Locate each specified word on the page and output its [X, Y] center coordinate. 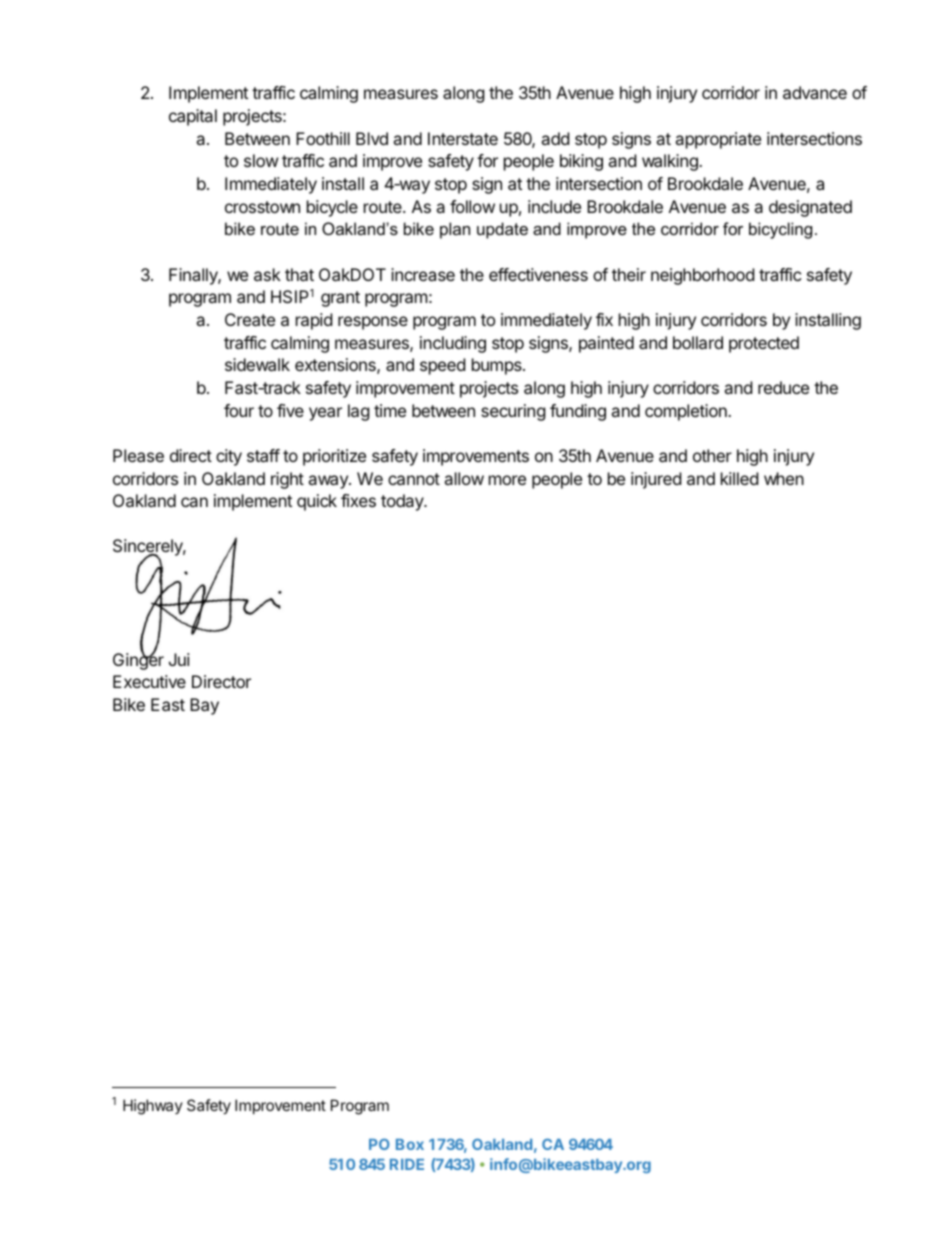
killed [739, 478]
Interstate [463, 138]
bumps [498, 366]
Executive [149, 681]
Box [410, 1144]
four [239, 410]
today [403, 502]
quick [317, 502]
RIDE [407, 1164]
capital [193, 117]
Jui [179, 659]
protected [764, 344]
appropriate [718, 140]
